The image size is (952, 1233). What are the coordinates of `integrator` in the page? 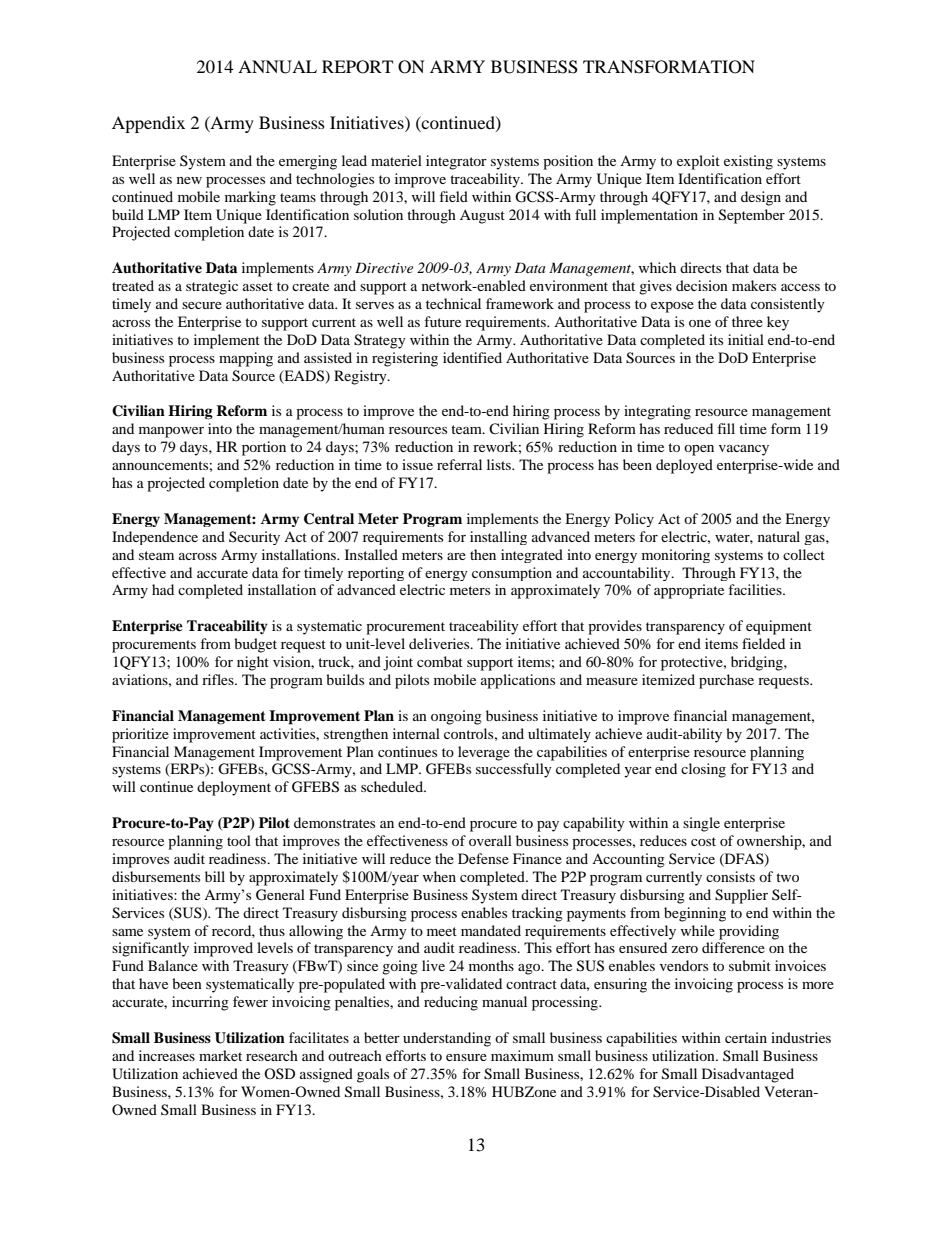 It's located at (456, 162).
